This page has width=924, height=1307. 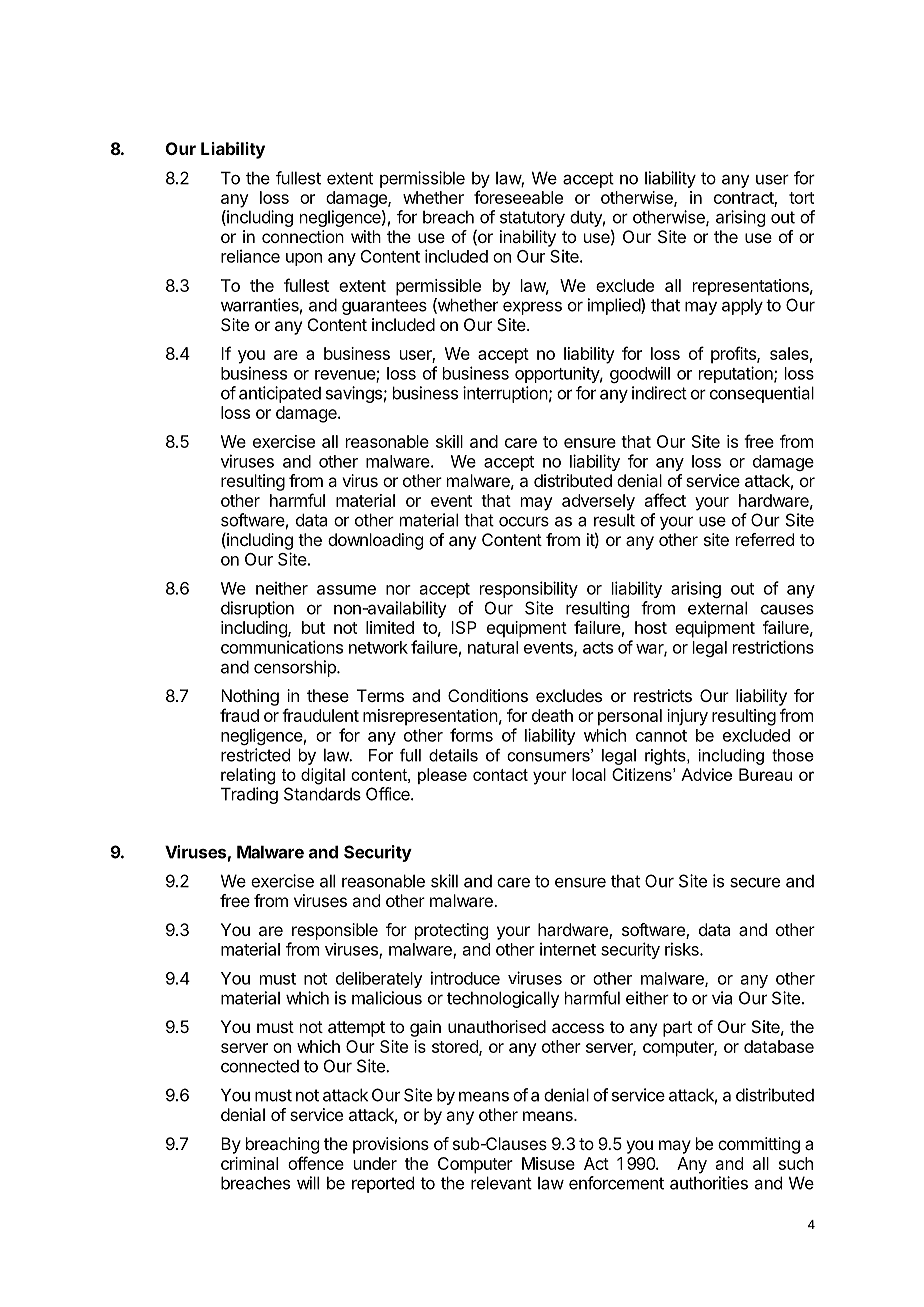 I want to click on these, so click(x=328, y=695).
